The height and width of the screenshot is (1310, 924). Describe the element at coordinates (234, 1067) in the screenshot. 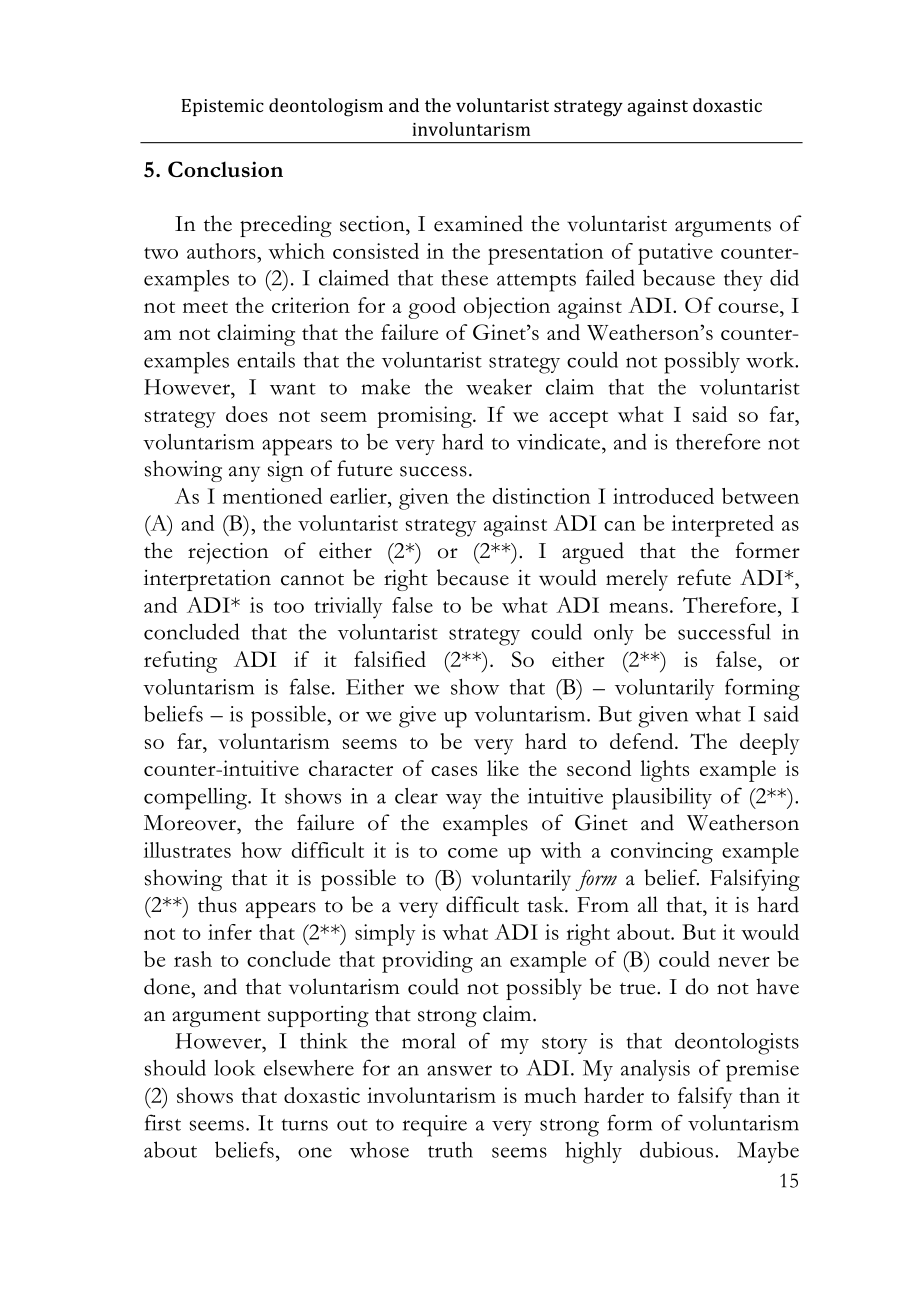

I see `look` at that location.
